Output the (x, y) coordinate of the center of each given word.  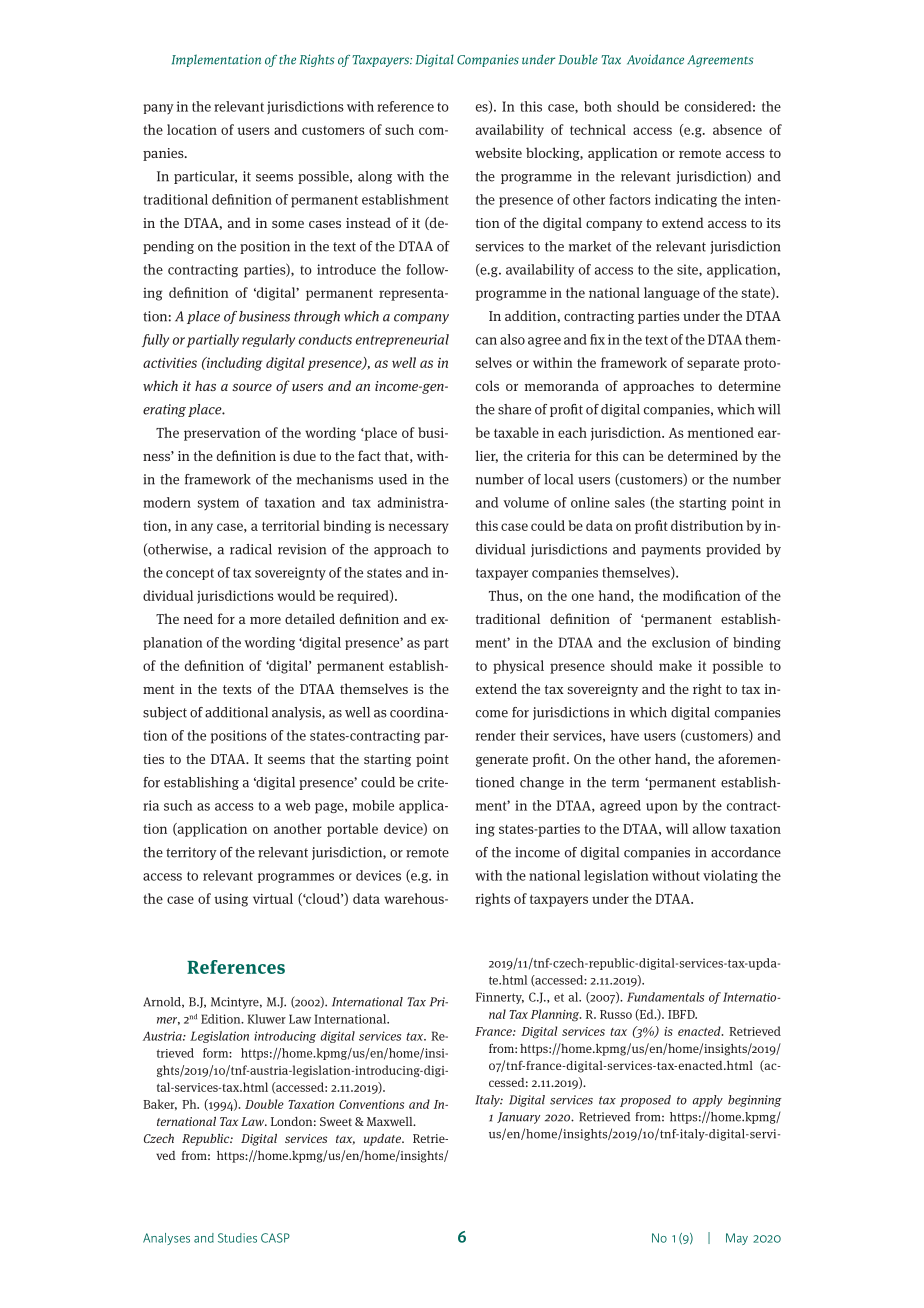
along (375, 177)
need (198, 618)
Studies (237, 1238)
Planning (556, 1015)
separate (713, 364)
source (252, 387)
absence (737, 129)
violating (730, 876)
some (288, 224)
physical (518, 667)
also (512, 339)
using (231, 900)
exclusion (681, 642)
